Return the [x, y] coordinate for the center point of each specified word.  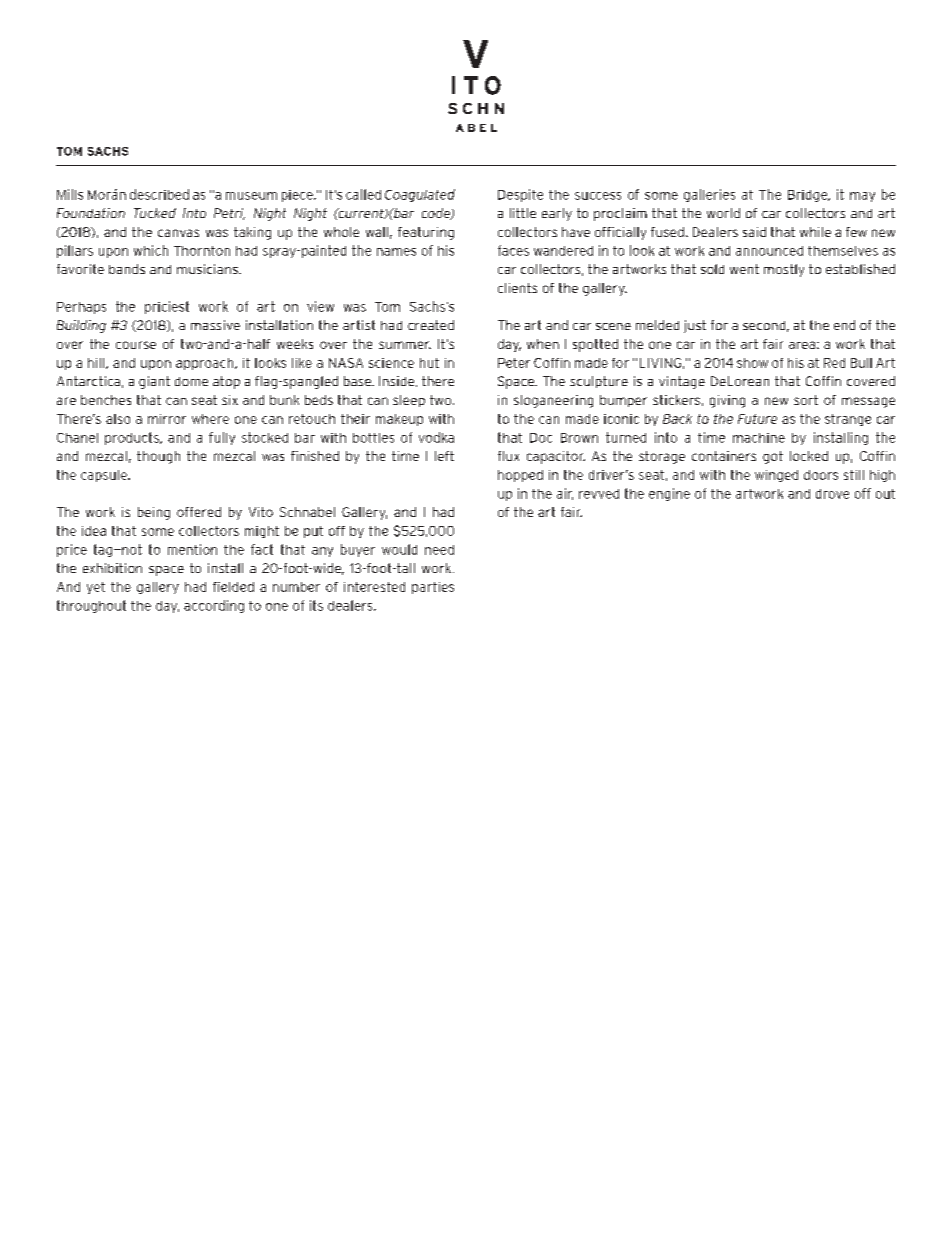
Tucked [155, 213]
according [214, 606]
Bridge [809, 196]
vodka [436, 437]
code [437, 214]
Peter [514, 363]
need [439, 550]
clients [517, 288]
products [133, 438]
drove [832, 494]
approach [206, 364]
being [154, 513]
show [752, 363]
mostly [784, 270]
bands [127, 269]
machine [759, 438]
